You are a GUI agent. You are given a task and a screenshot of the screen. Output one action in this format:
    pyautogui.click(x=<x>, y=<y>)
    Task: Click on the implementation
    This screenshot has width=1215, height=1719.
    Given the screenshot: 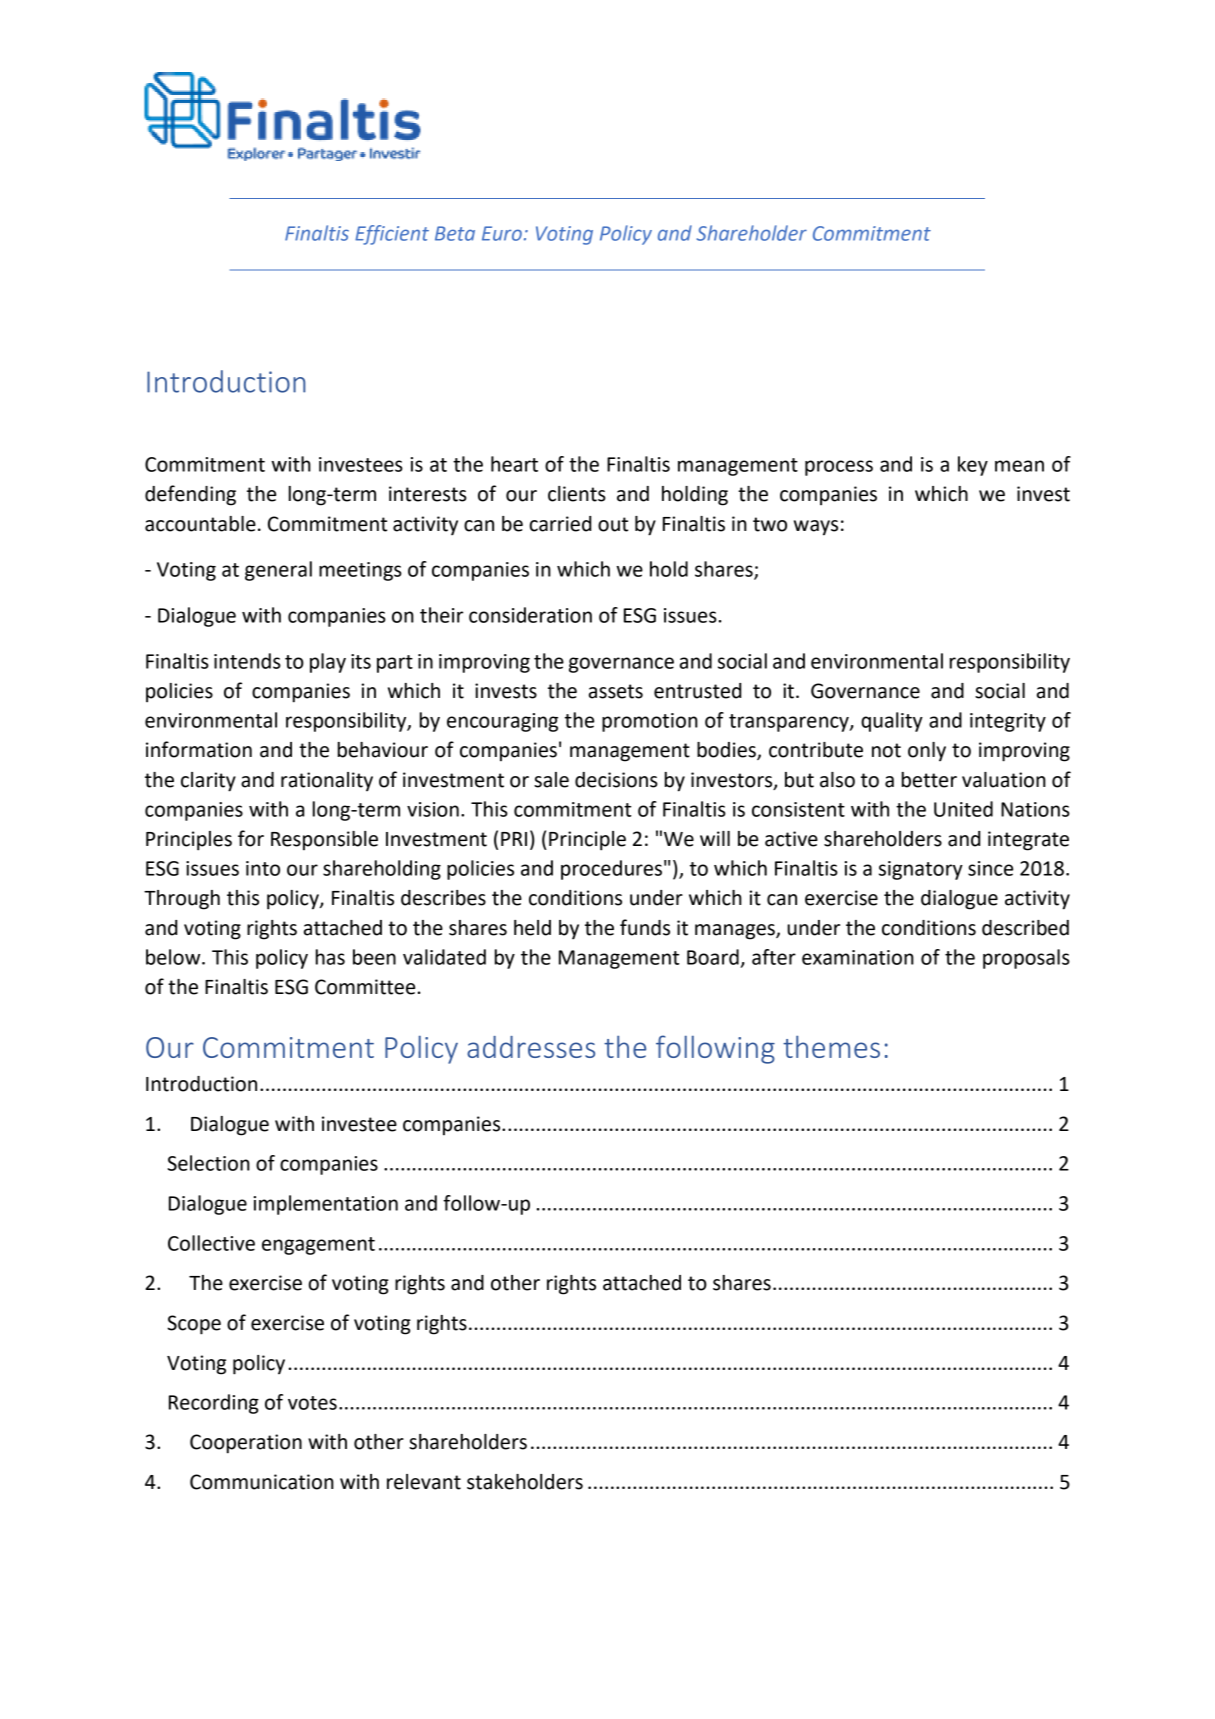 What is the action you would take?
    pyautogui.click(x=326, y=1205)
